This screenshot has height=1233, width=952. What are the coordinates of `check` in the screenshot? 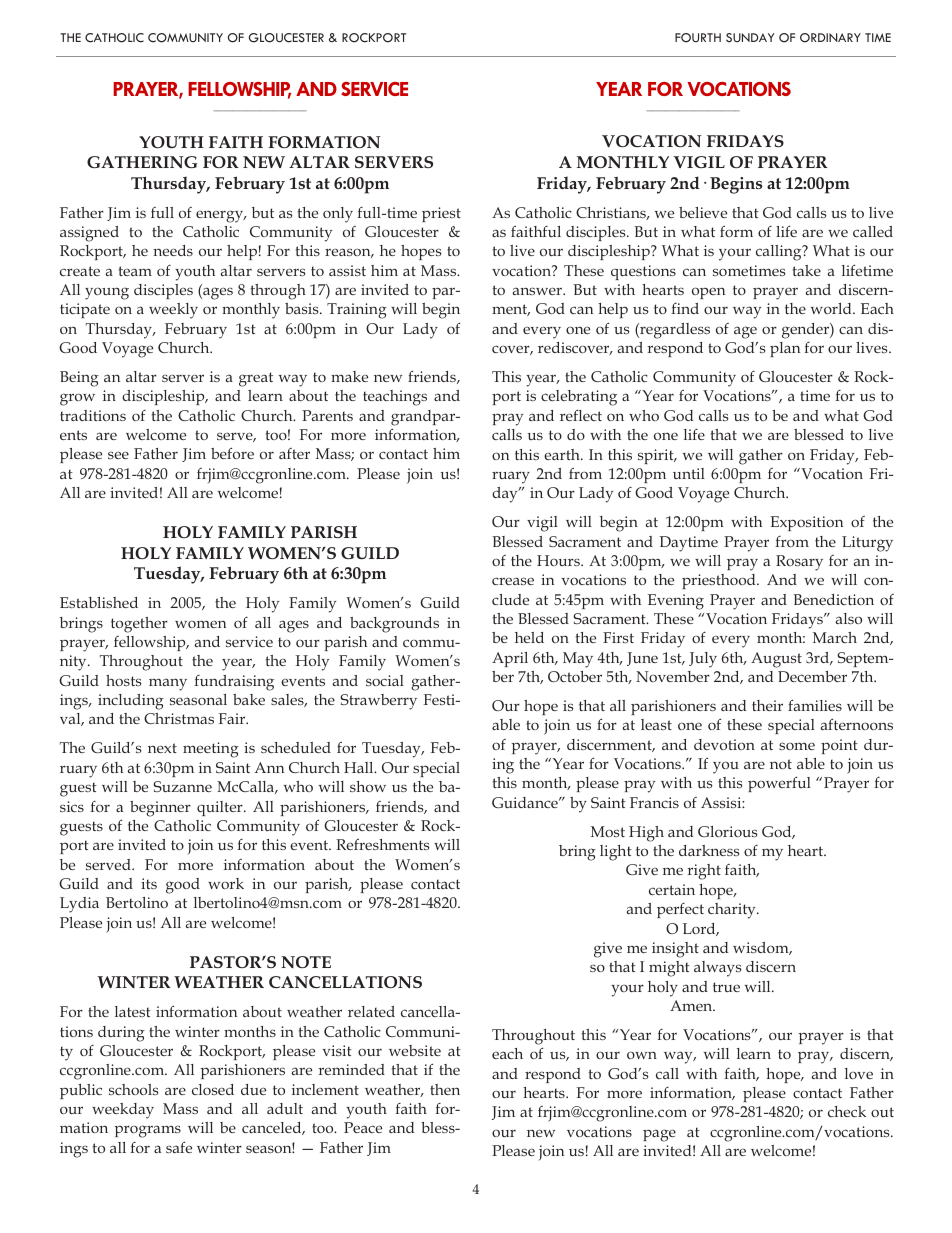 It's located at (847, 1111).
